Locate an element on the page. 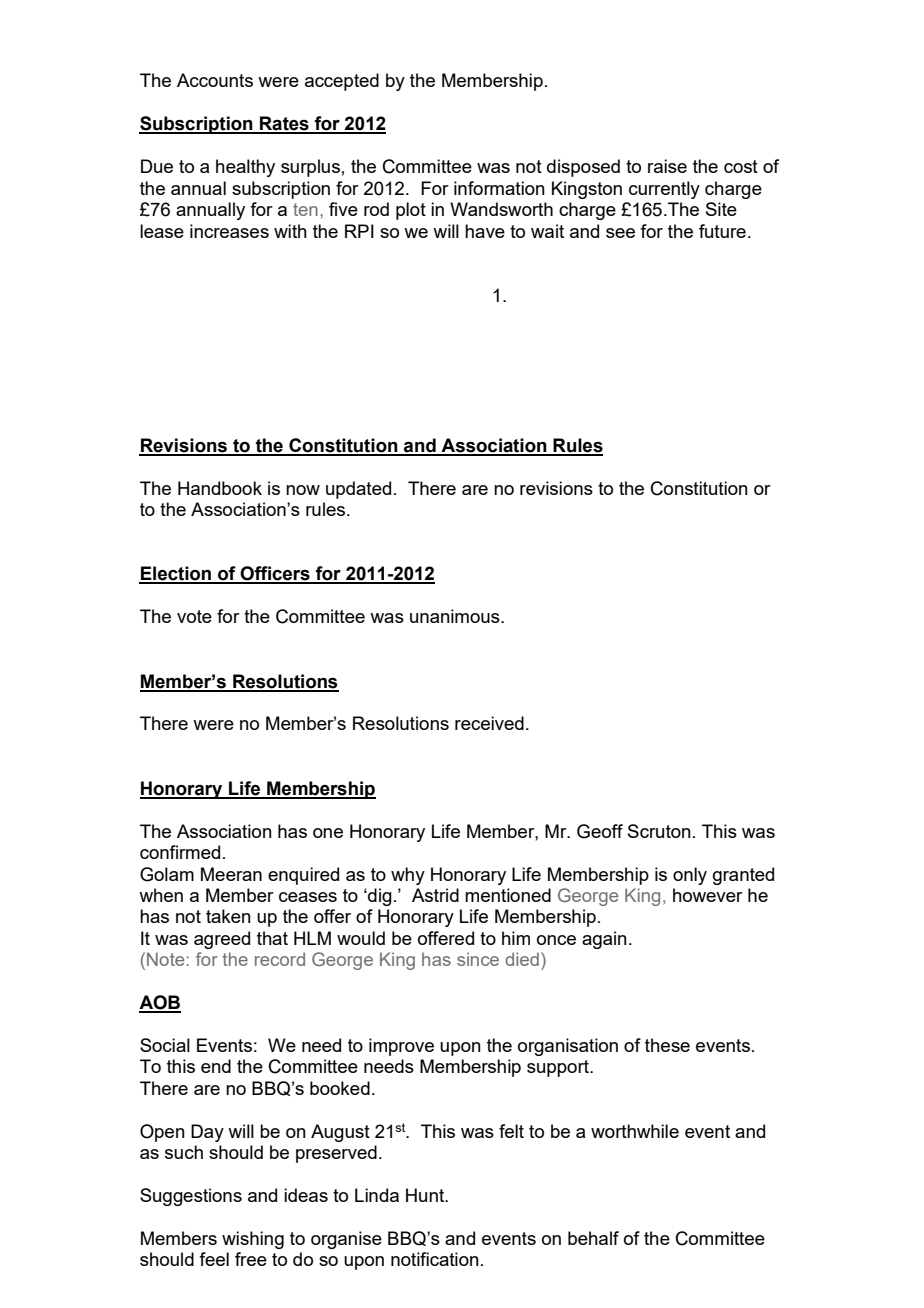  Geoff is located at coordinates (600, 831).
